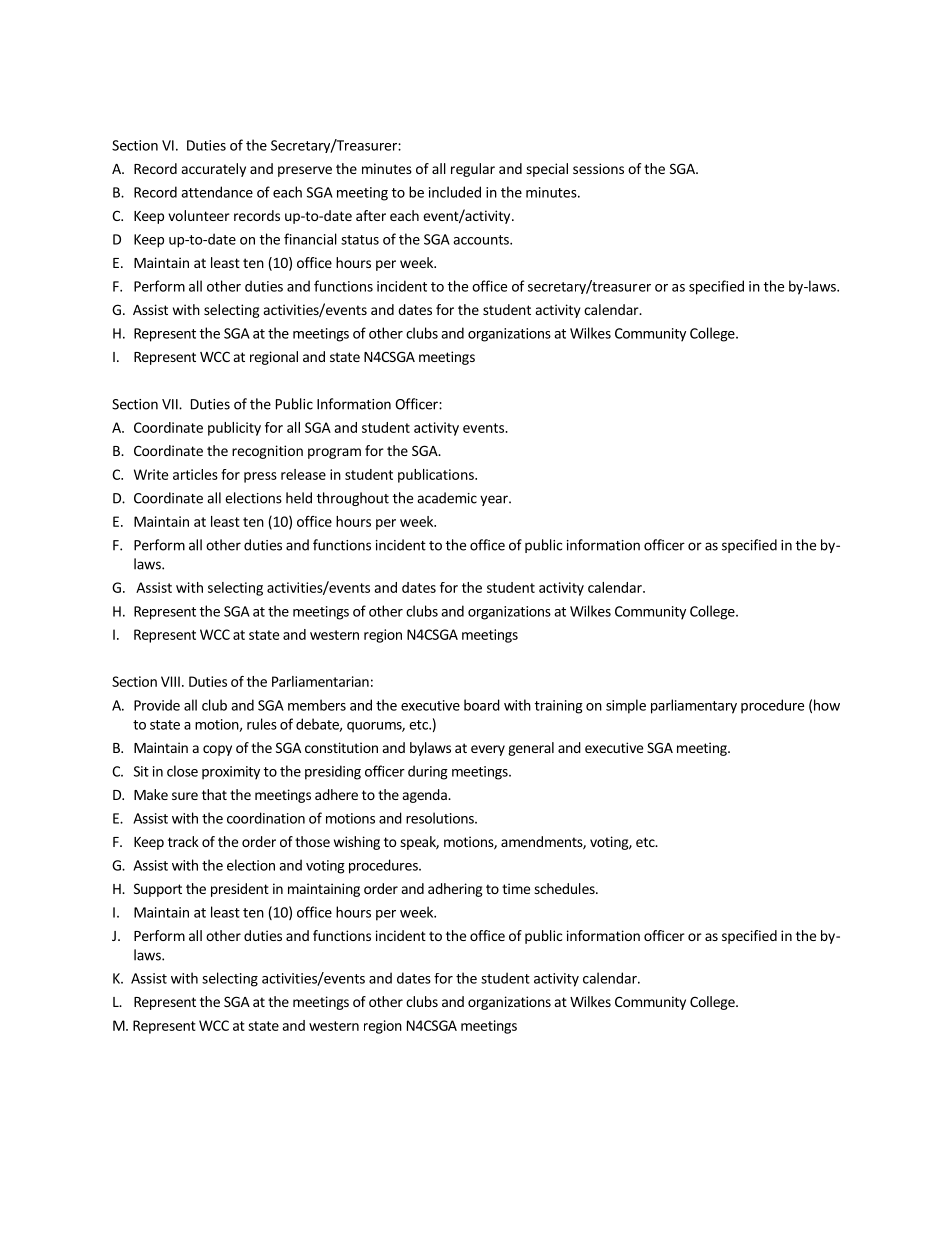 This image has height=1233, width=952. I want to click on simple, so click(626, 706).
